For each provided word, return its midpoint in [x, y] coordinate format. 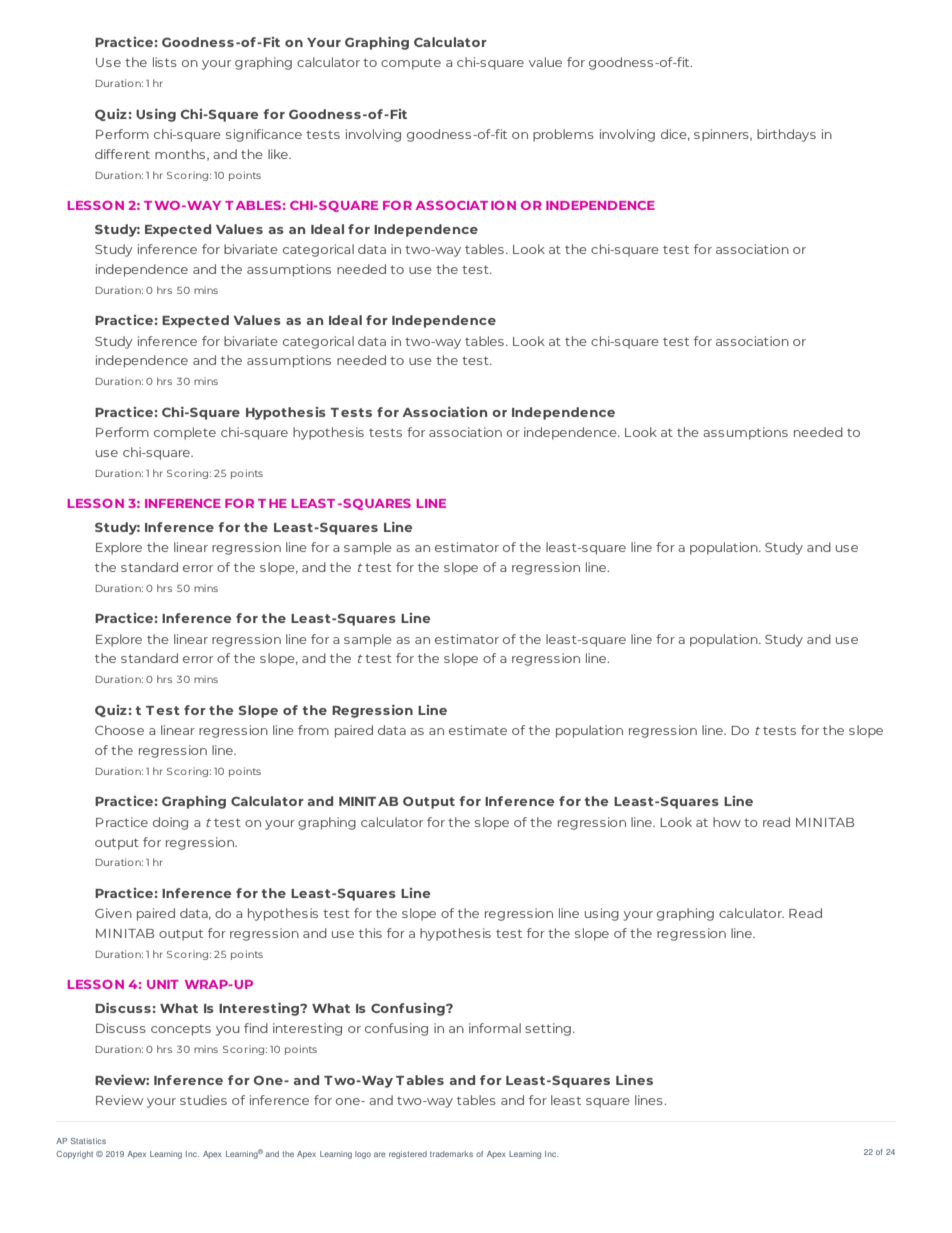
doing [170, 823]
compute [411, 64]
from [313, 730]
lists [165, 62]
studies [203, 1100]
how [727, 822]
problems [563, 135]
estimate [478, 730]
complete [185, 433]
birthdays [786, 135]
